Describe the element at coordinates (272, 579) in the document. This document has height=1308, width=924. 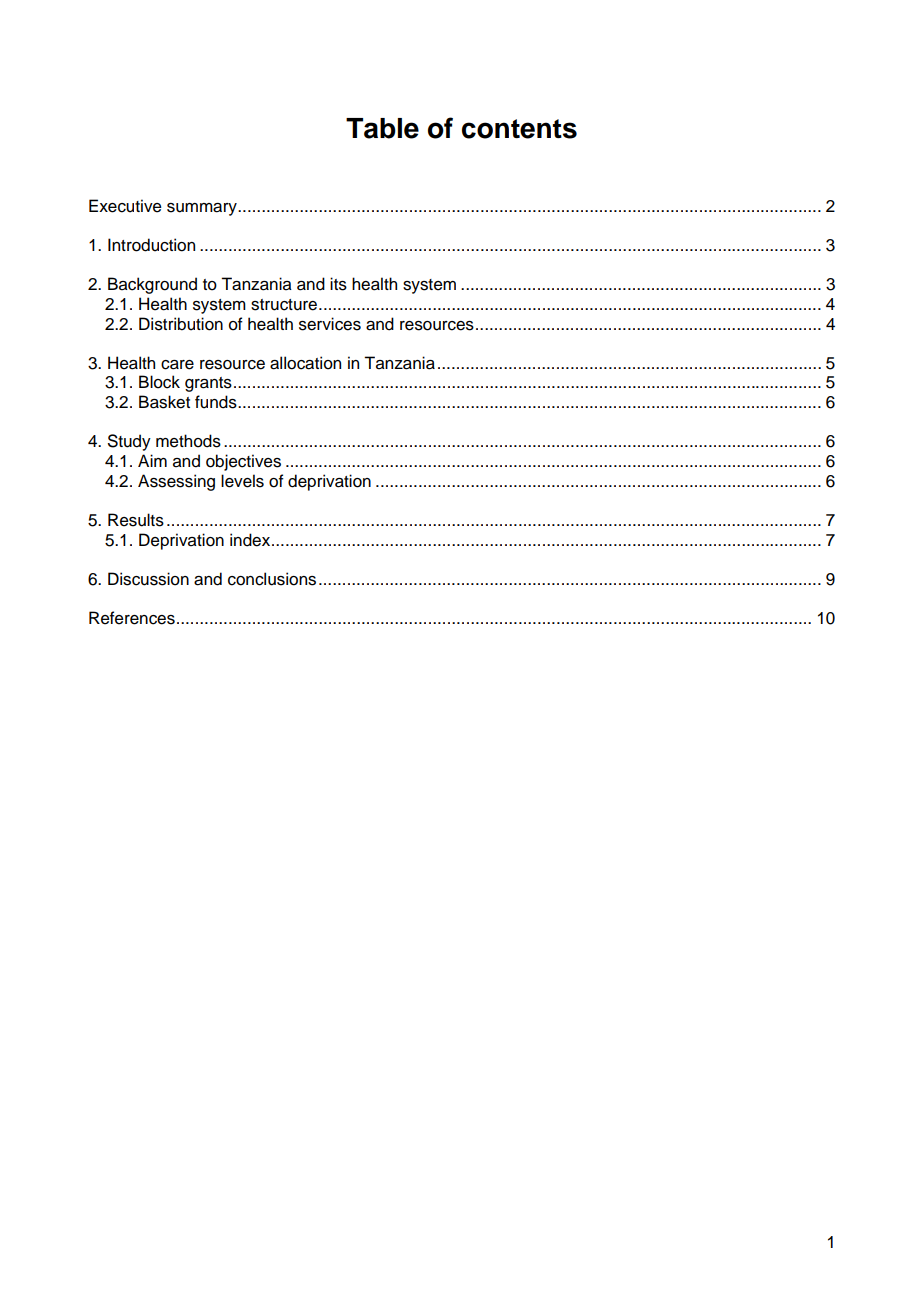
I see `conclusions` at that location.
